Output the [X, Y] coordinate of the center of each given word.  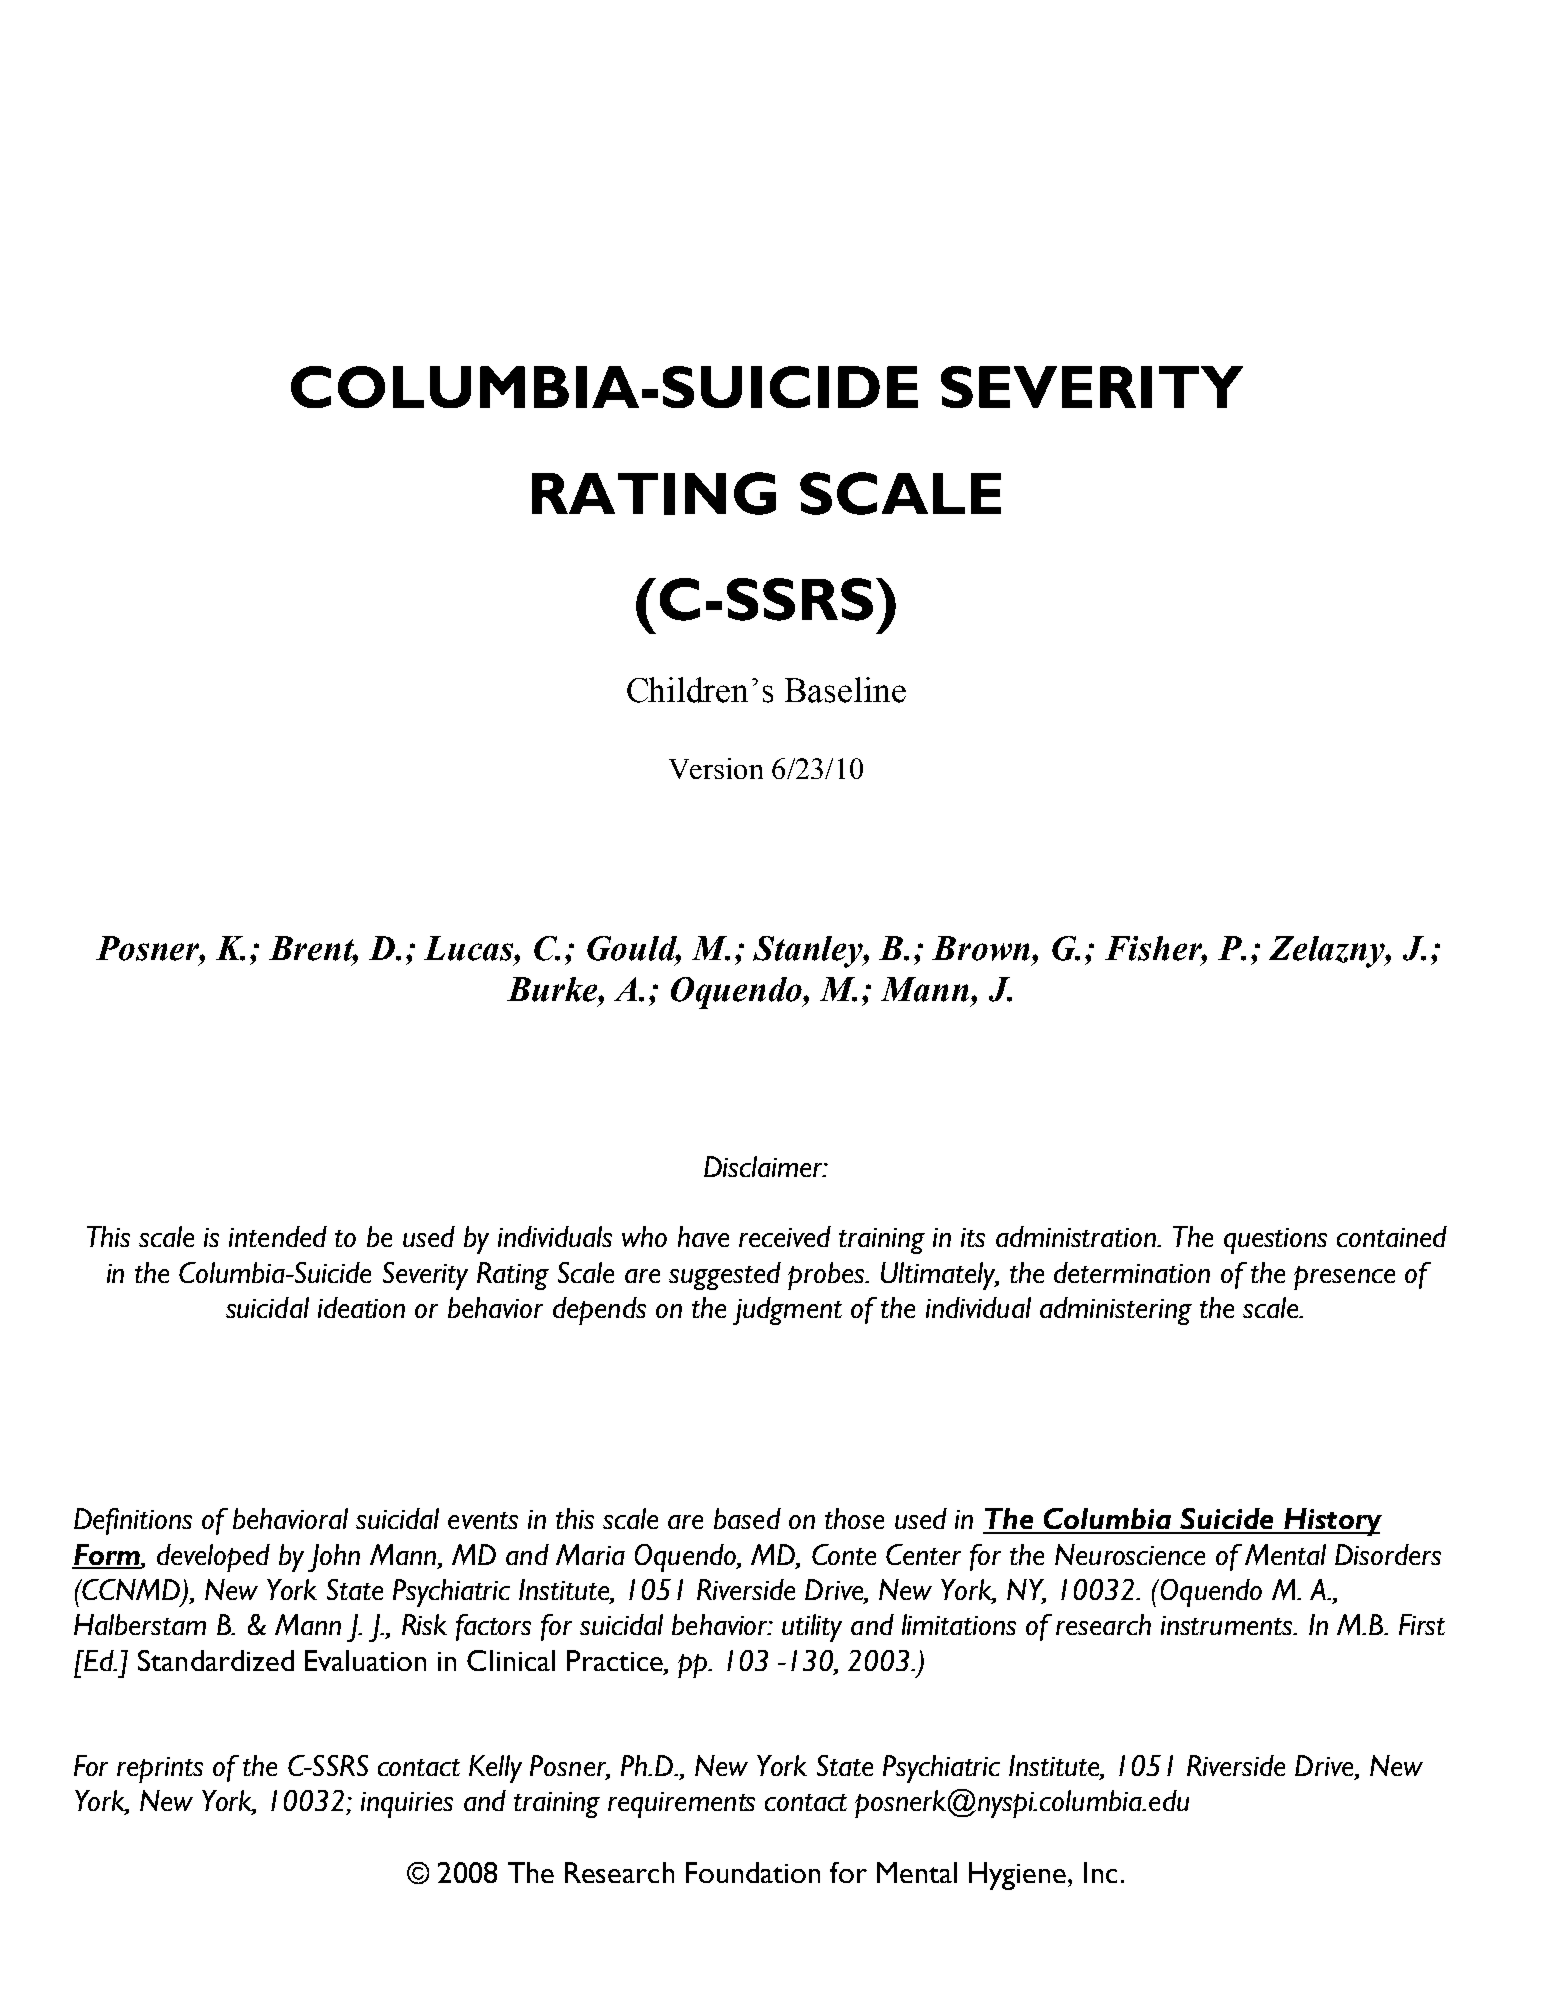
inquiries [407, 1805]
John [334, 1558]
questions [1275, 1241]
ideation [361, 1307]
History [1332, 1522]
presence [1344, 1278]
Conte [844, 1554]
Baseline [845, 690]
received [785, 1236]
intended [278, 1236]
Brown [982, 948]
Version [716, 768]
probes [827, 1276]
